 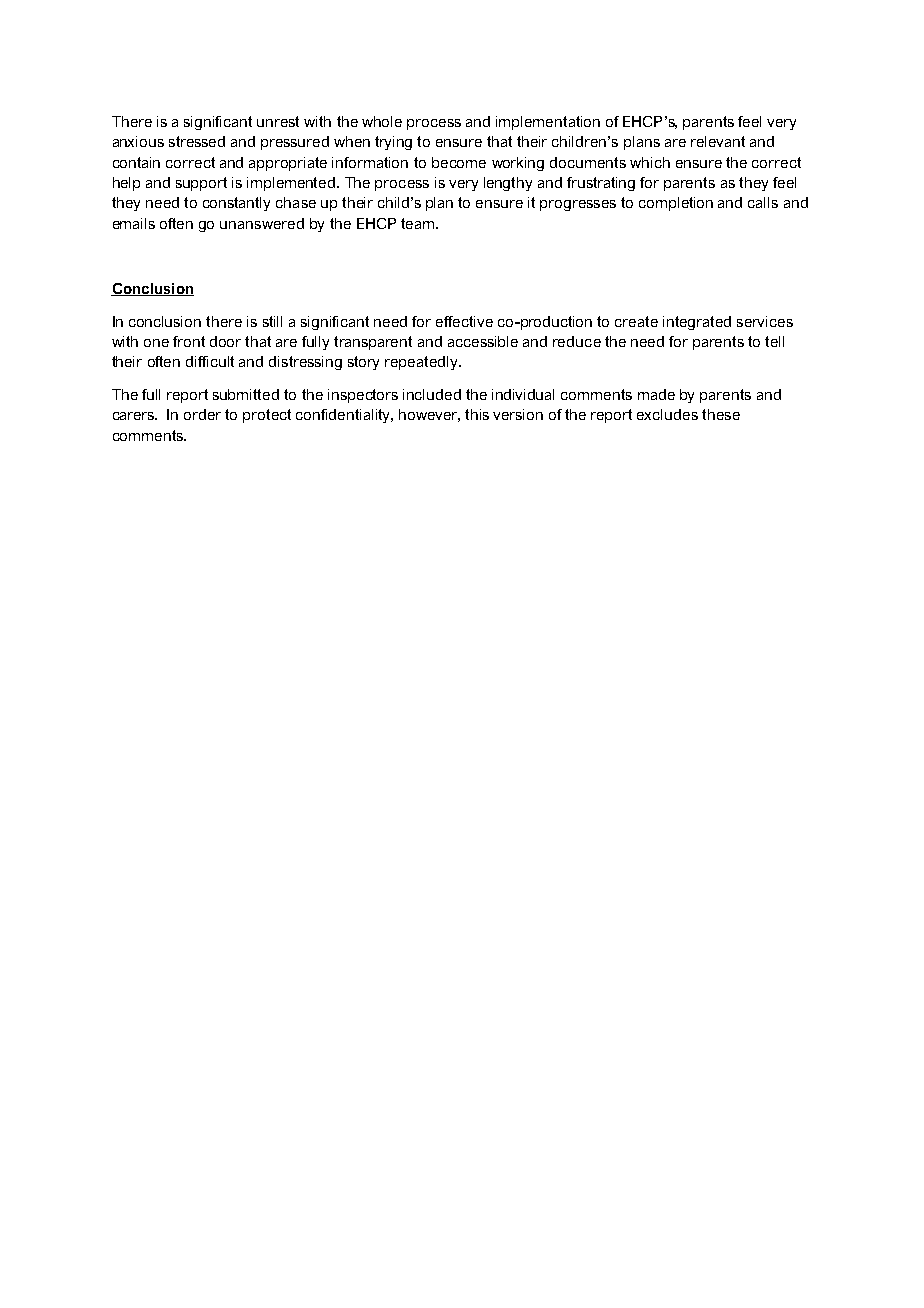 What do you see at coordinates (477, 414) in the page?
I see `this` at bounding box center [477, 414].
